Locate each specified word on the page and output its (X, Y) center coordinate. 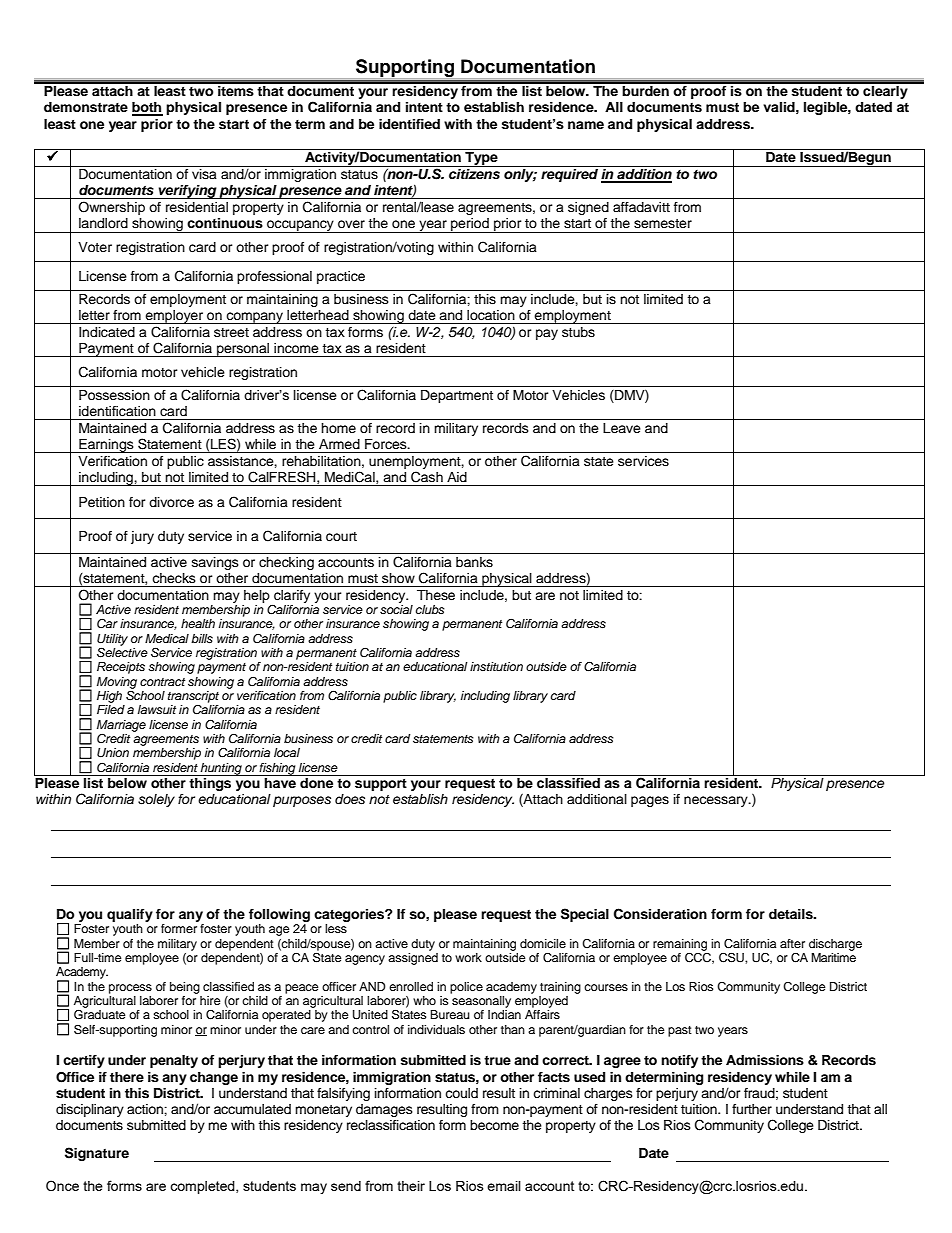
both (147, 108)
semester (663, 223)
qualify (130, 915)
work (468, 957)
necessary (717, 801)
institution (496, 666)
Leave (622, 428)
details (792, 914)
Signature (97, 1154)
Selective (122, 651)
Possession (114, 395)
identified (409, 124)
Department (457, 396)
